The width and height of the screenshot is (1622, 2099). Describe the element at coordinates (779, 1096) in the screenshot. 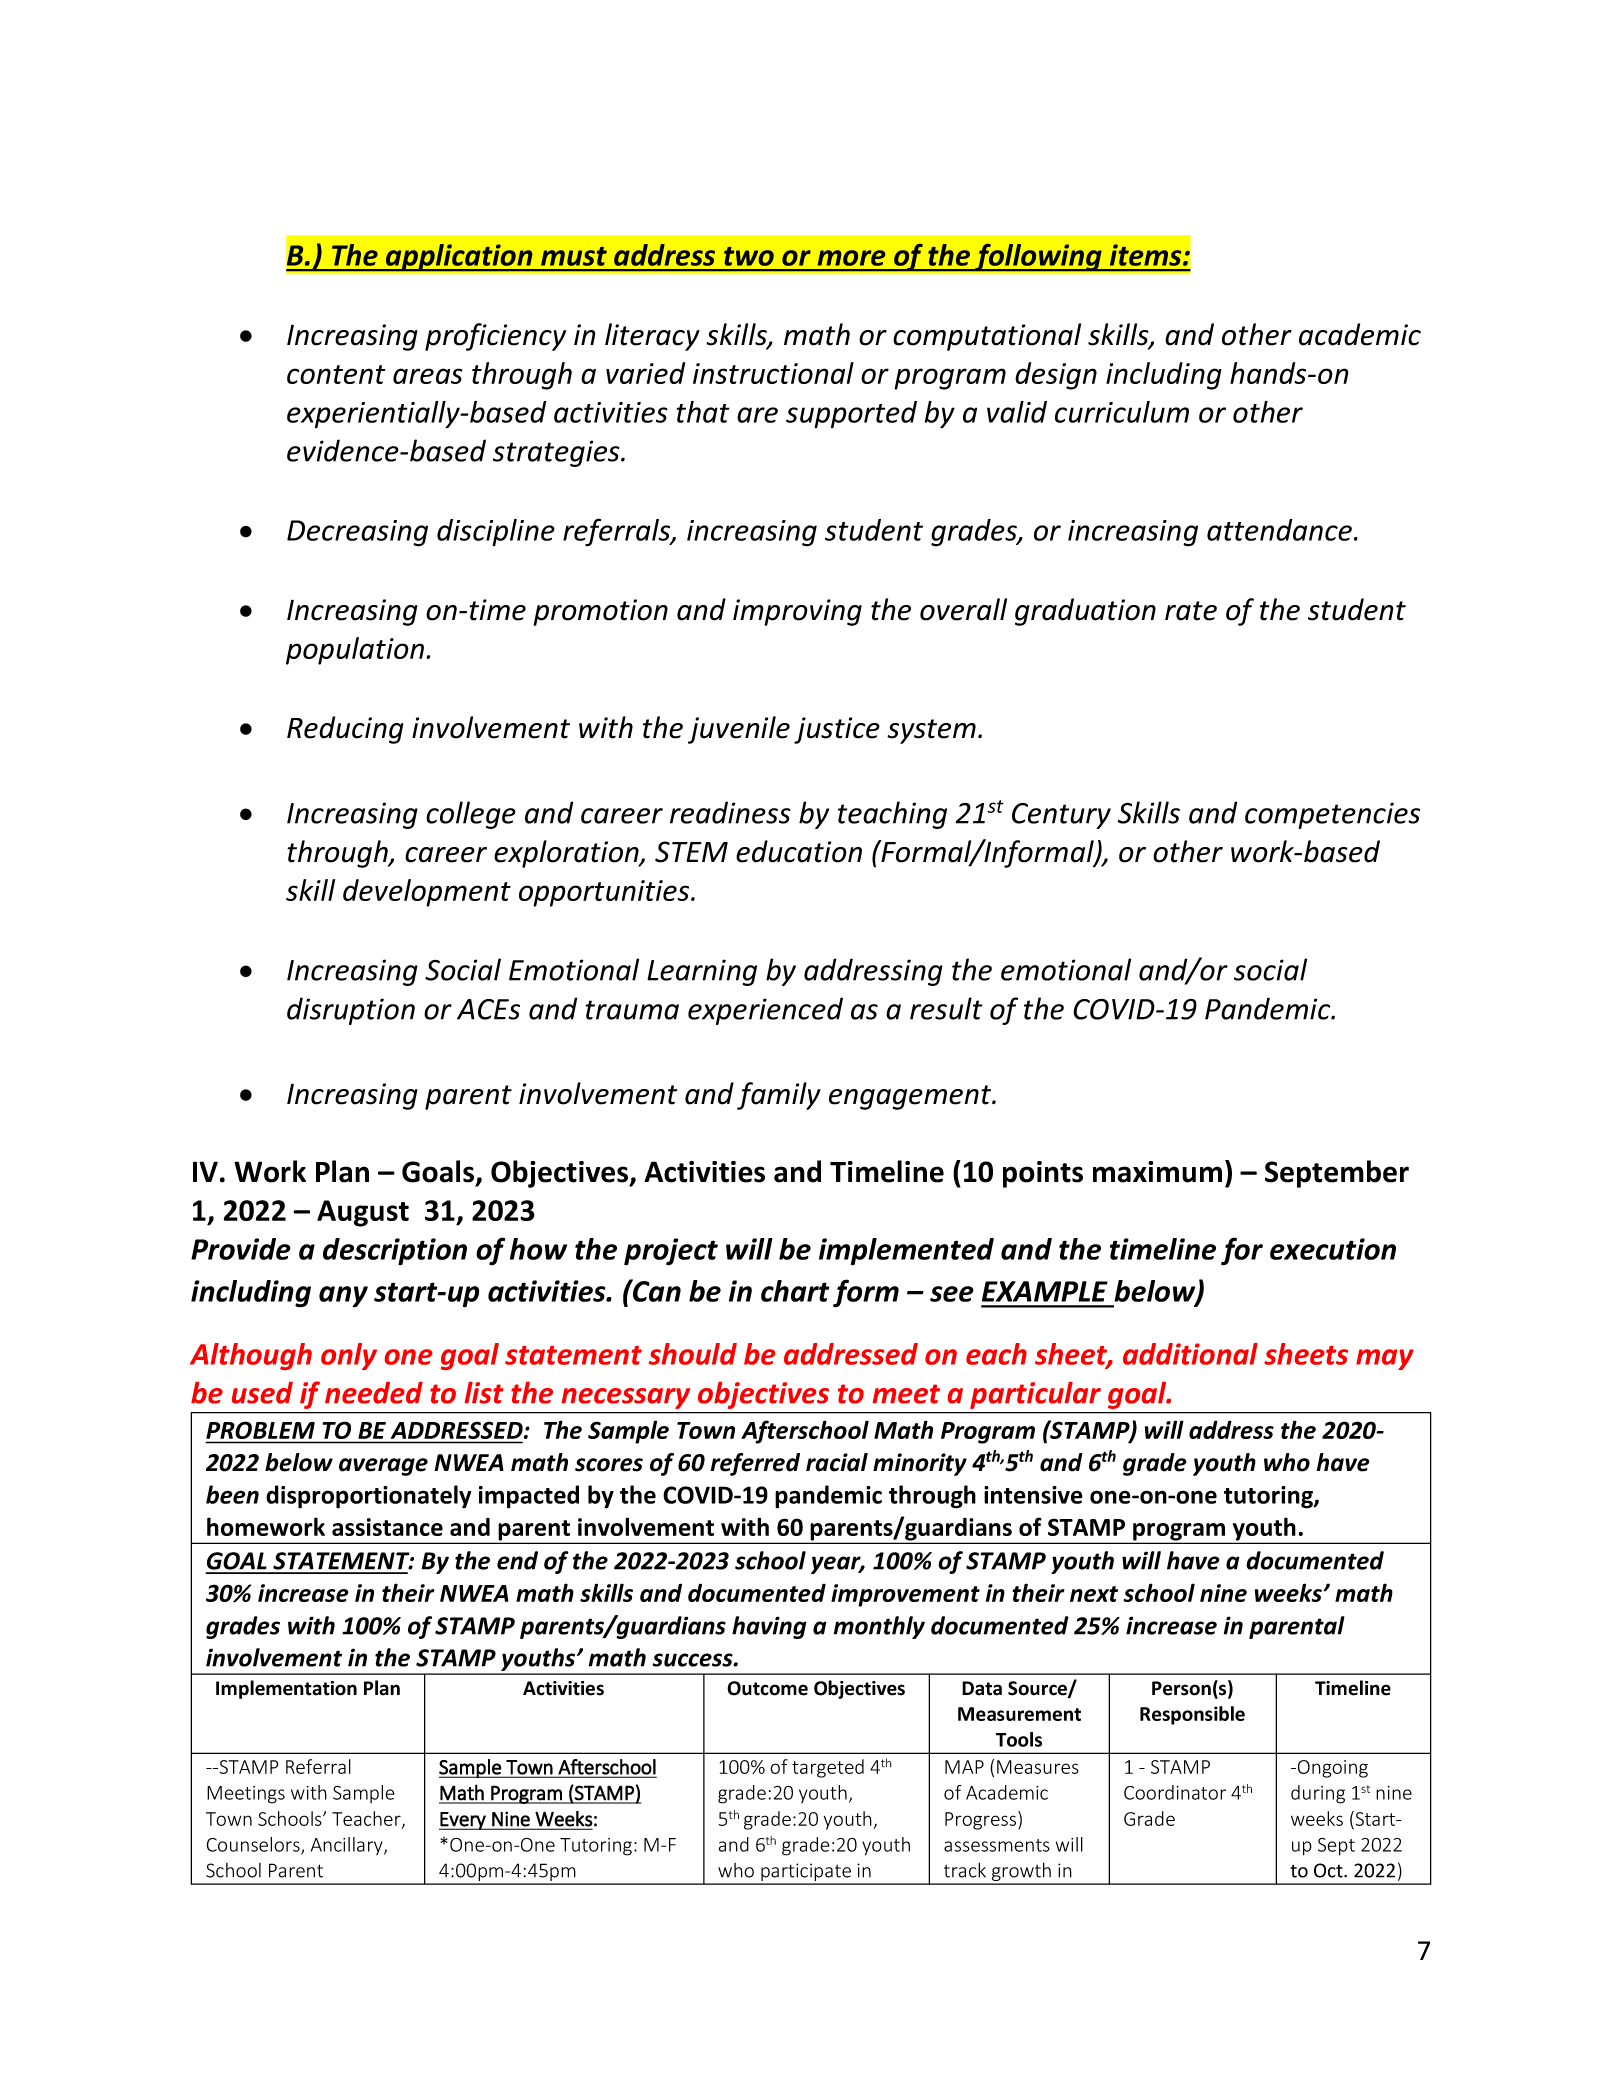

I see `family` at that location.
